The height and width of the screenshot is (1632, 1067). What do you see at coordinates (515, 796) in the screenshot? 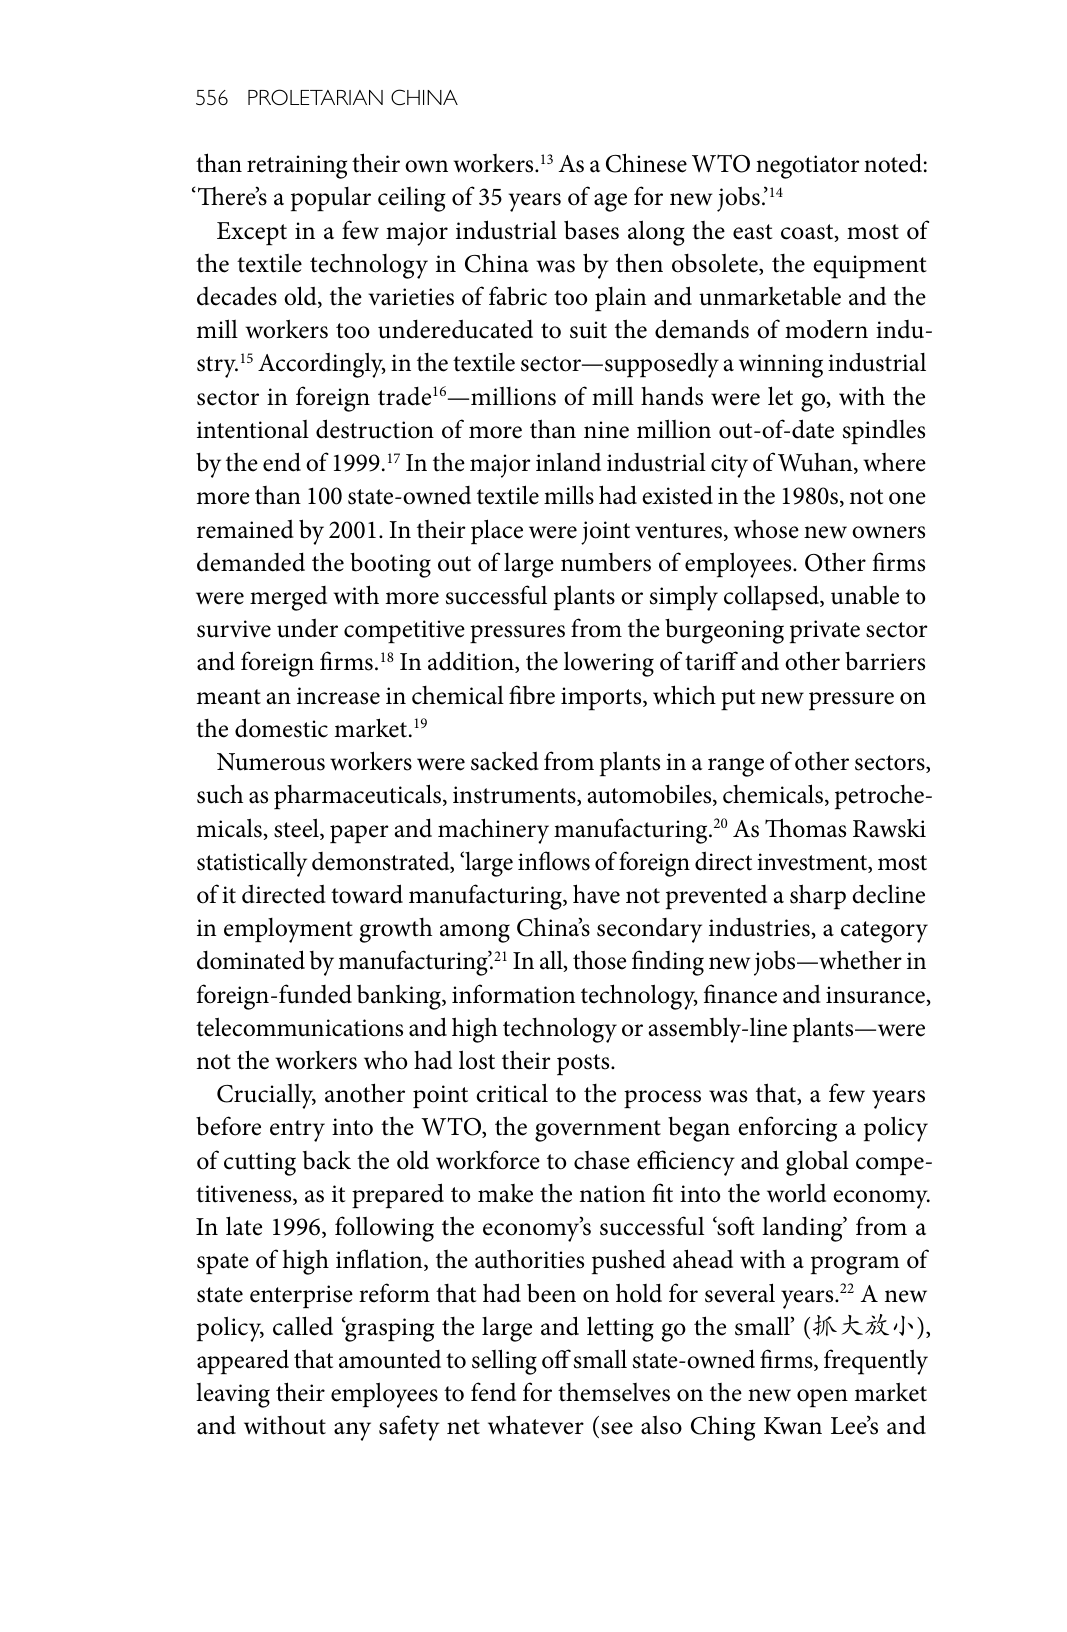
I see `instruments` at bounding box center [515, 796].
